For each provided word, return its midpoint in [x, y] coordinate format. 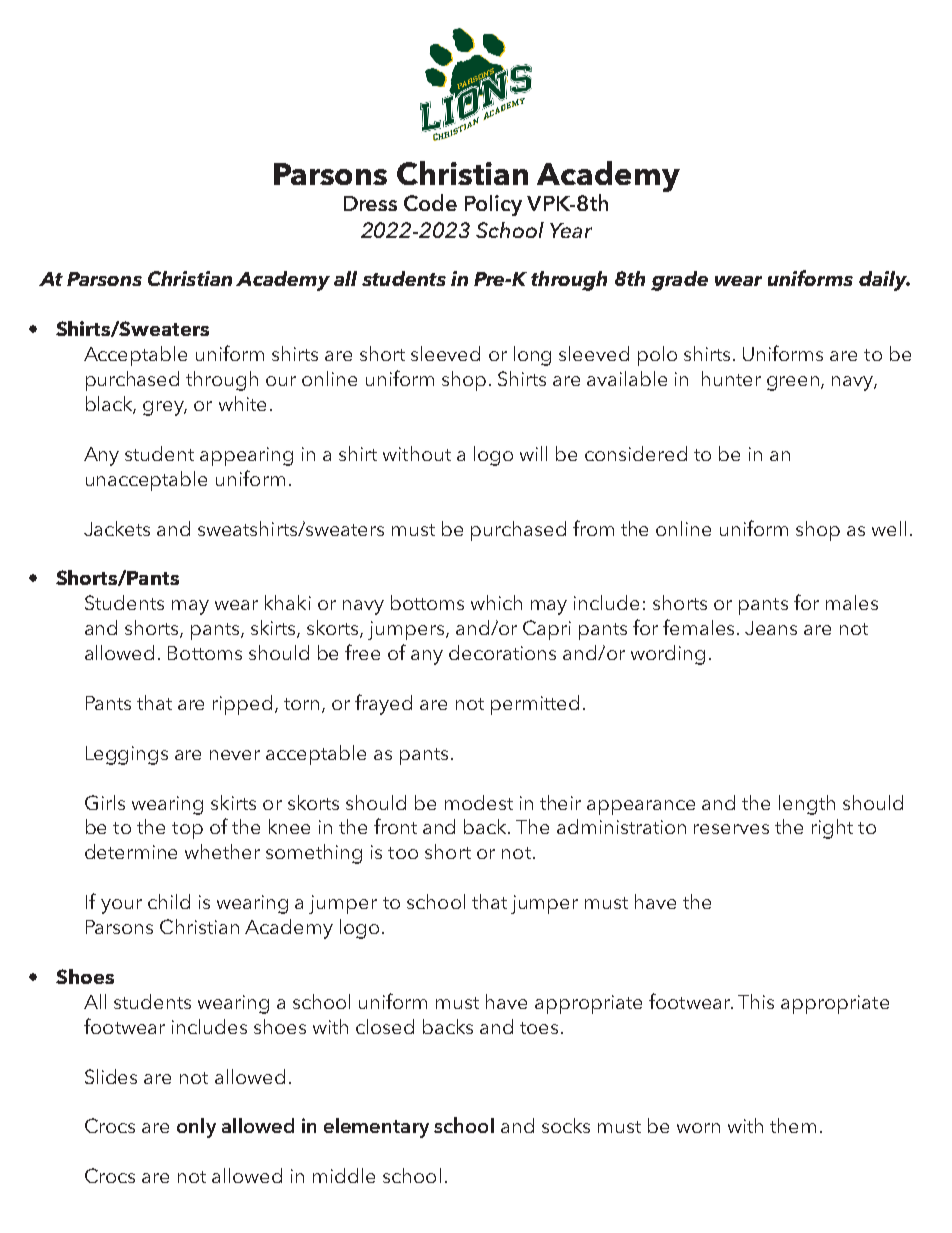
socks [566, 1125]
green [794, 383]
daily [884, 281]
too [403, 853]
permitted [535, 705]
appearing [246, 456]
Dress [370, 203]
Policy [493, 205]
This [756, 1001]
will [533, 453]
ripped [242, 705]
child [169, 901]
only [196, 1128]
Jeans [771, 628]
